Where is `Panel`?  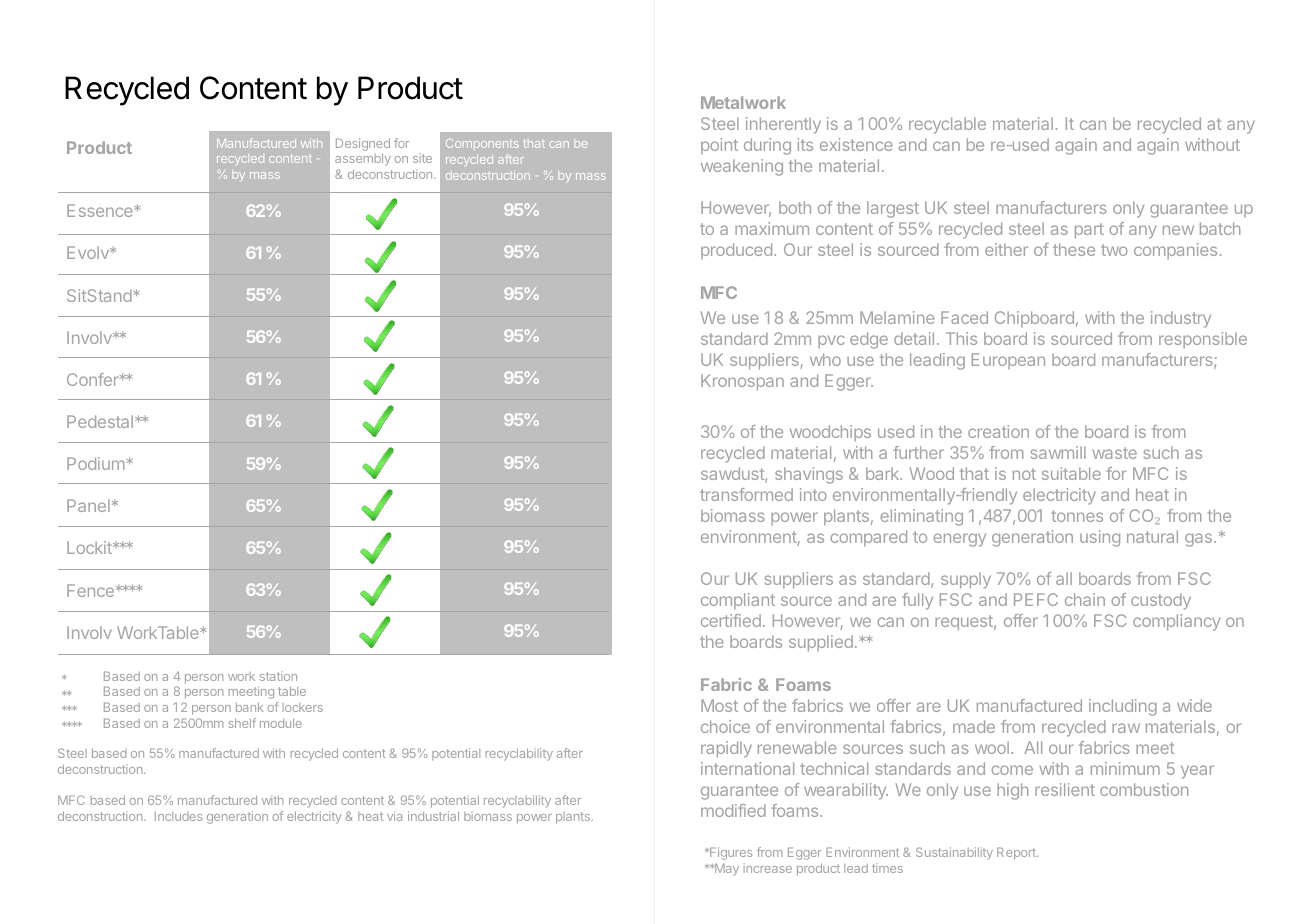
Panel is located at coordinates (88, 505).
